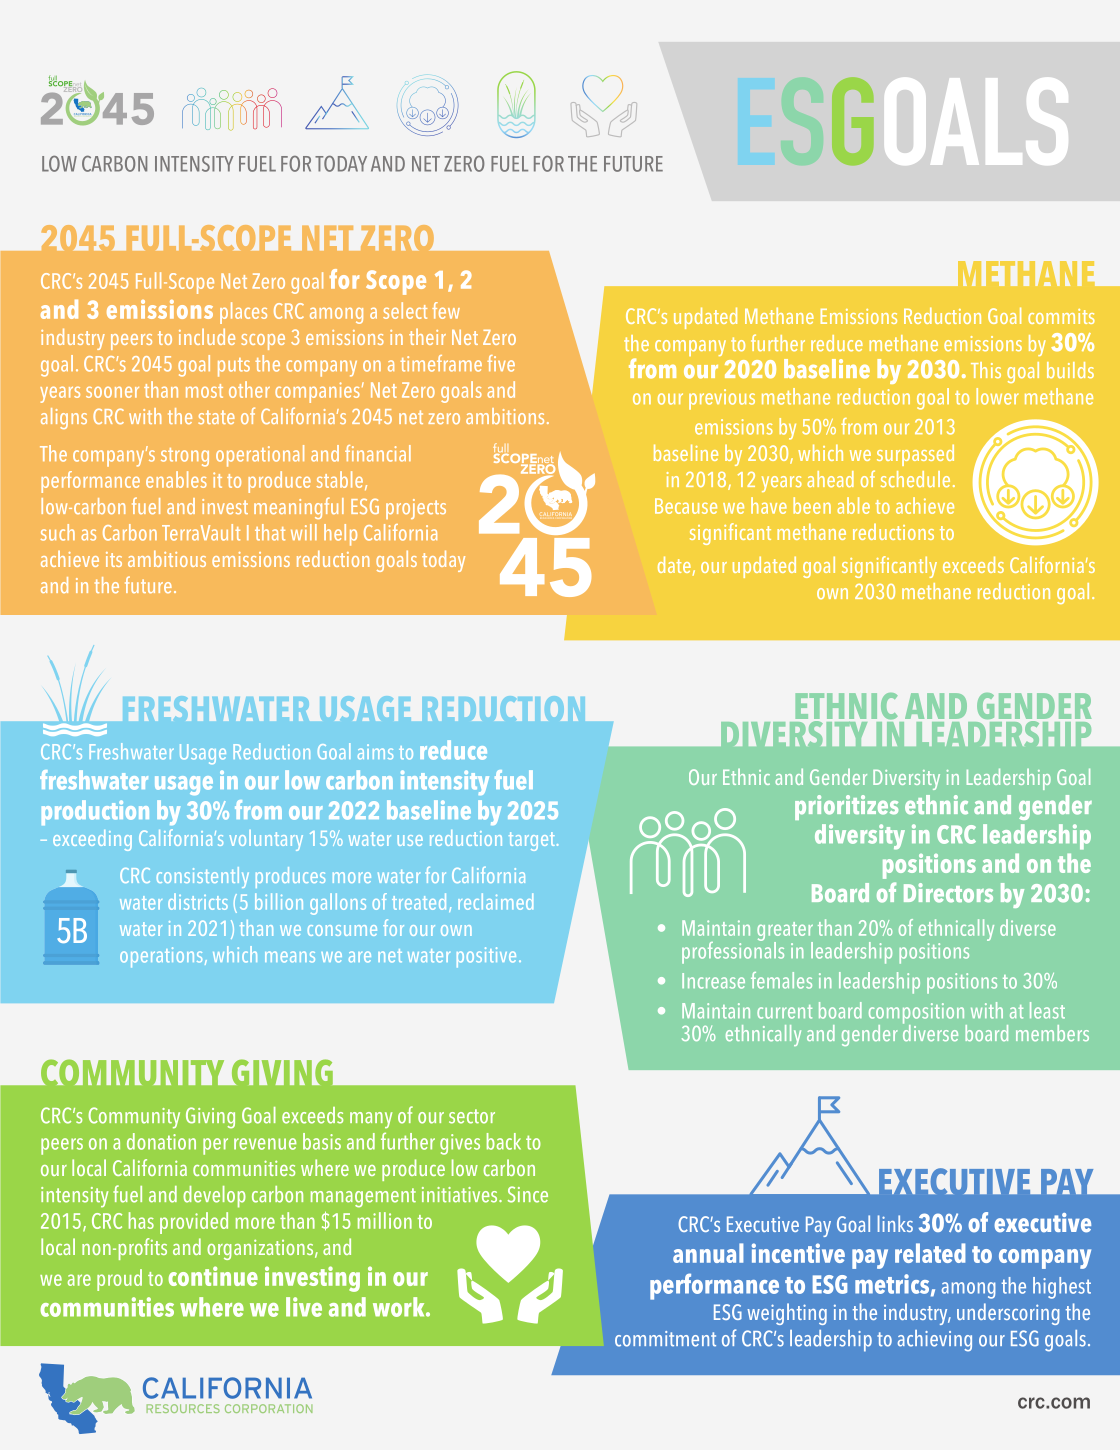  I want to click on continue, so click(213, 1276).
